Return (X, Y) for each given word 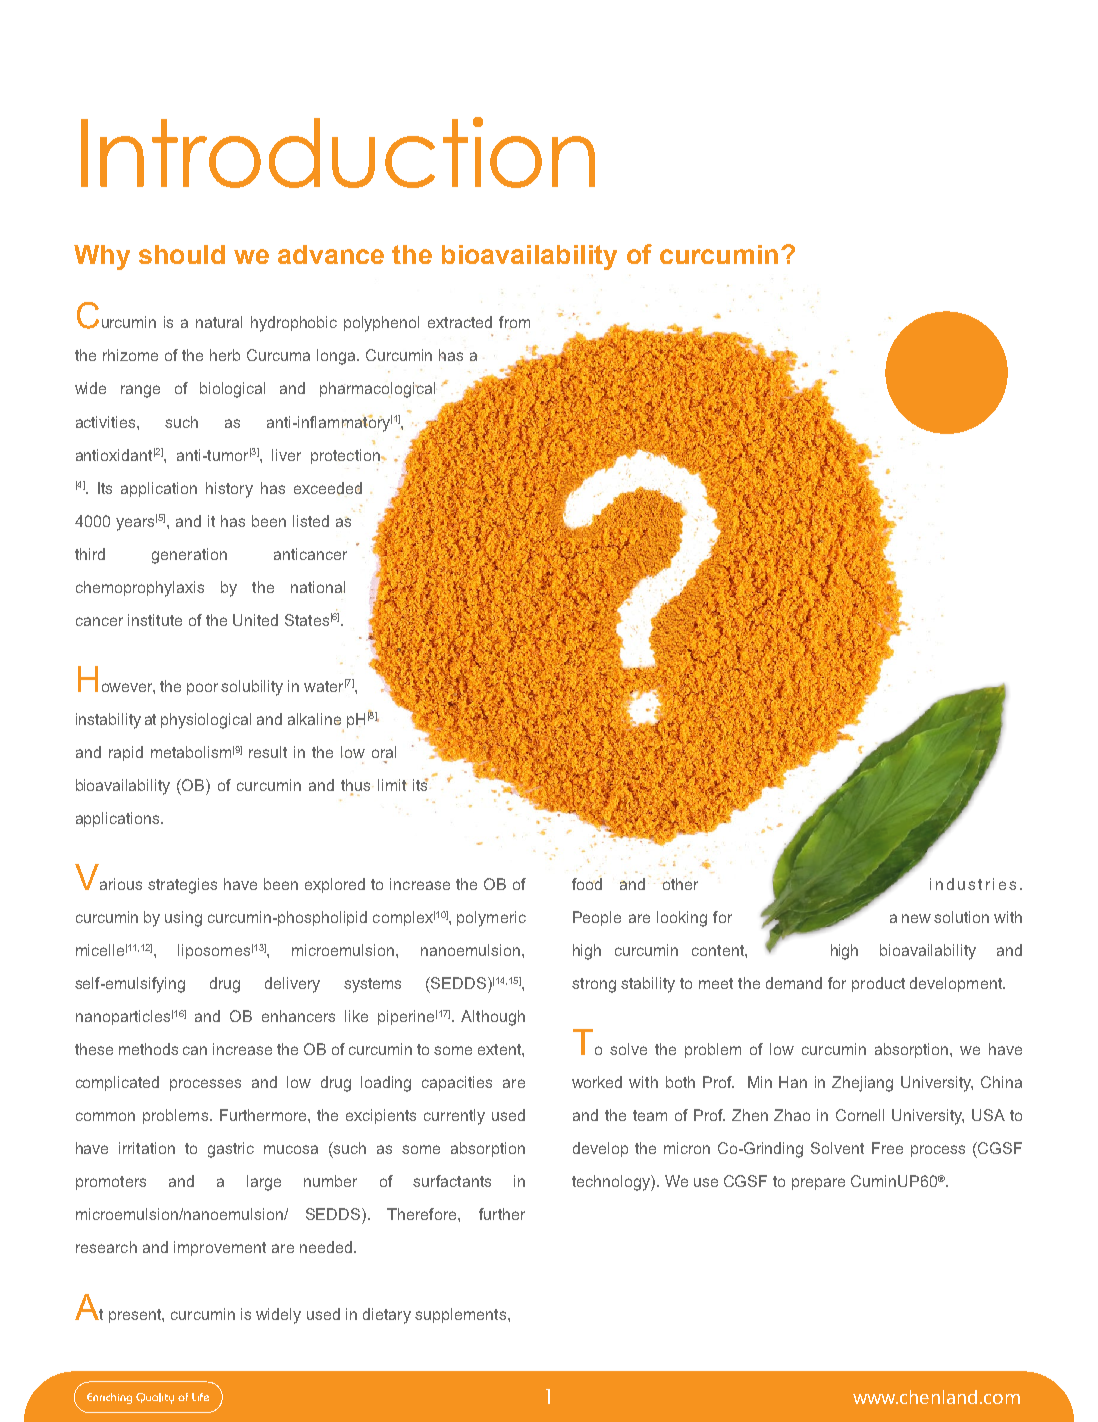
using (183, 919)
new (916, 918)
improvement (220, 1248)
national (318, 587)
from (514, 322)
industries (973, 884)
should (182, 254)
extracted (460, 322)
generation (189, 556)
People (597, 918)
